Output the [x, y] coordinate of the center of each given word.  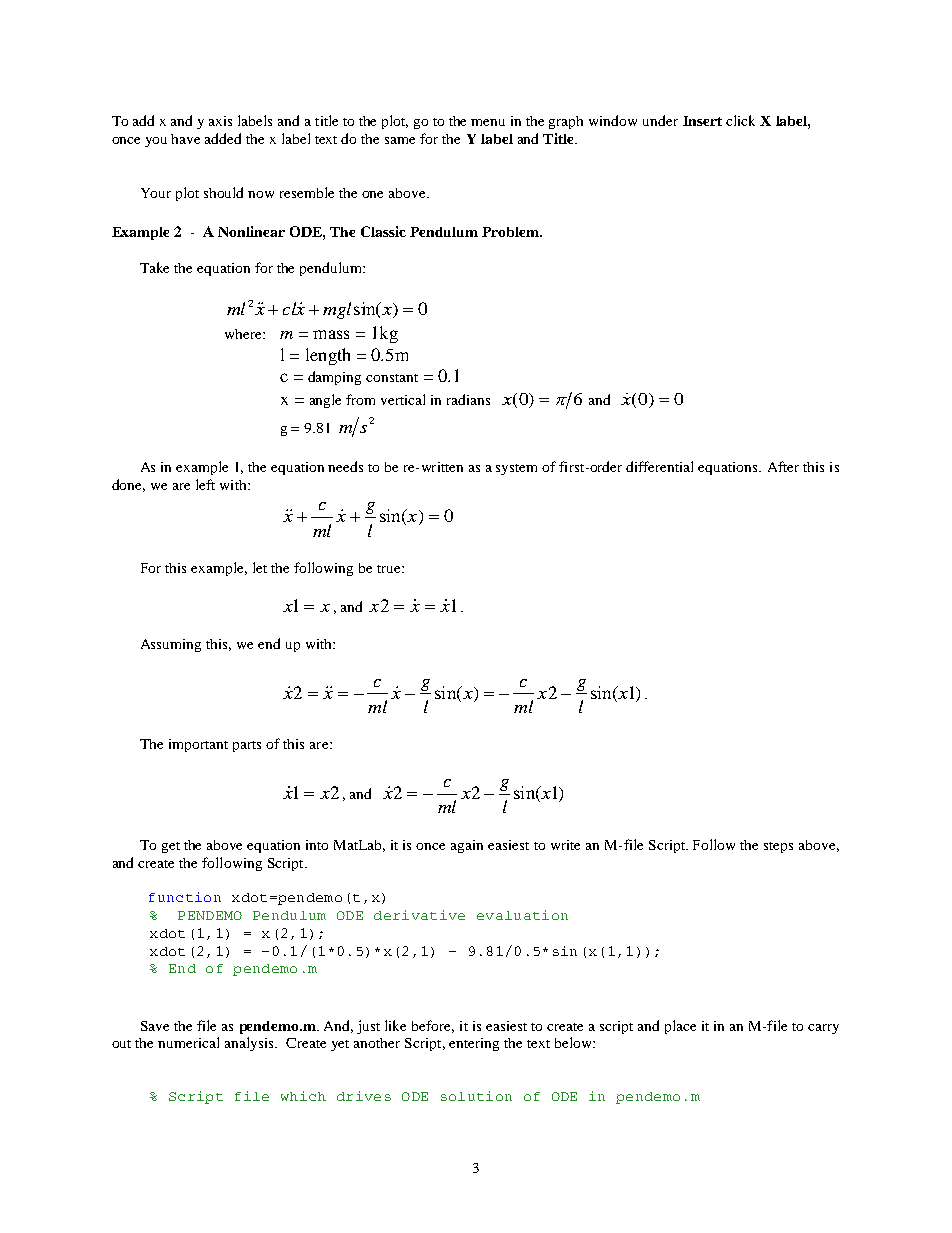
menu [488, 122]
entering [474, 1044]
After [783, 466]
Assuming [171, 645]
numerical [188, 1042]
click [740, 120]
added [223, 138]
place [680, 1027]
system [516, 469]
